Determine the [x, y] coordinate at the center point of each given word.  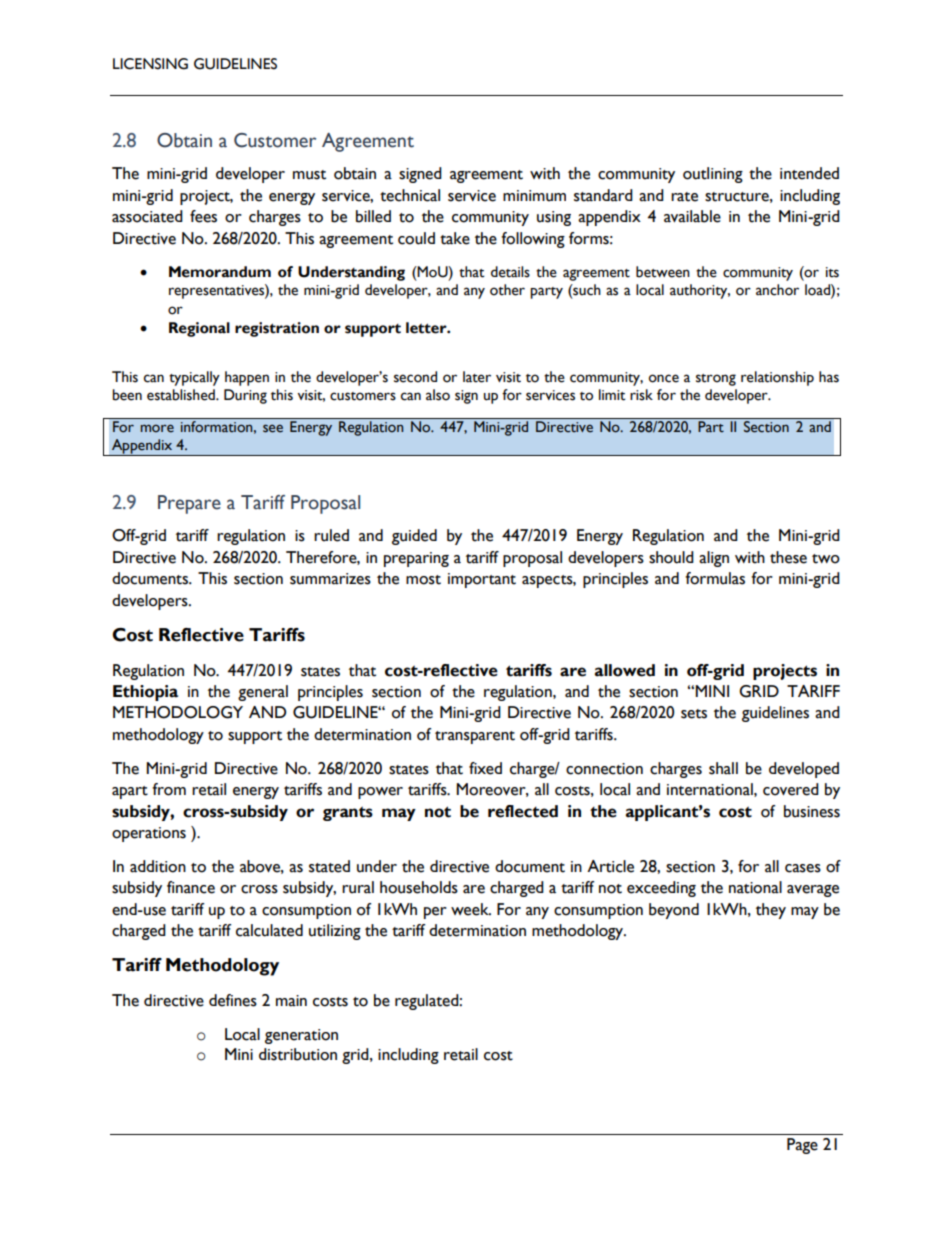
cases [803, 868]
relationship [777, 378]
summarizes [330, 579]
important [482, 580]
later [477, 377]
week [471, 909]
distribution [298, 1054]
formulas [715, 578]
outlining [713, 175]
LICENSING [150, 64]
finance [191, 887]
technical [410, 195]
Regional [199, 329]
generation [301, 1036]
